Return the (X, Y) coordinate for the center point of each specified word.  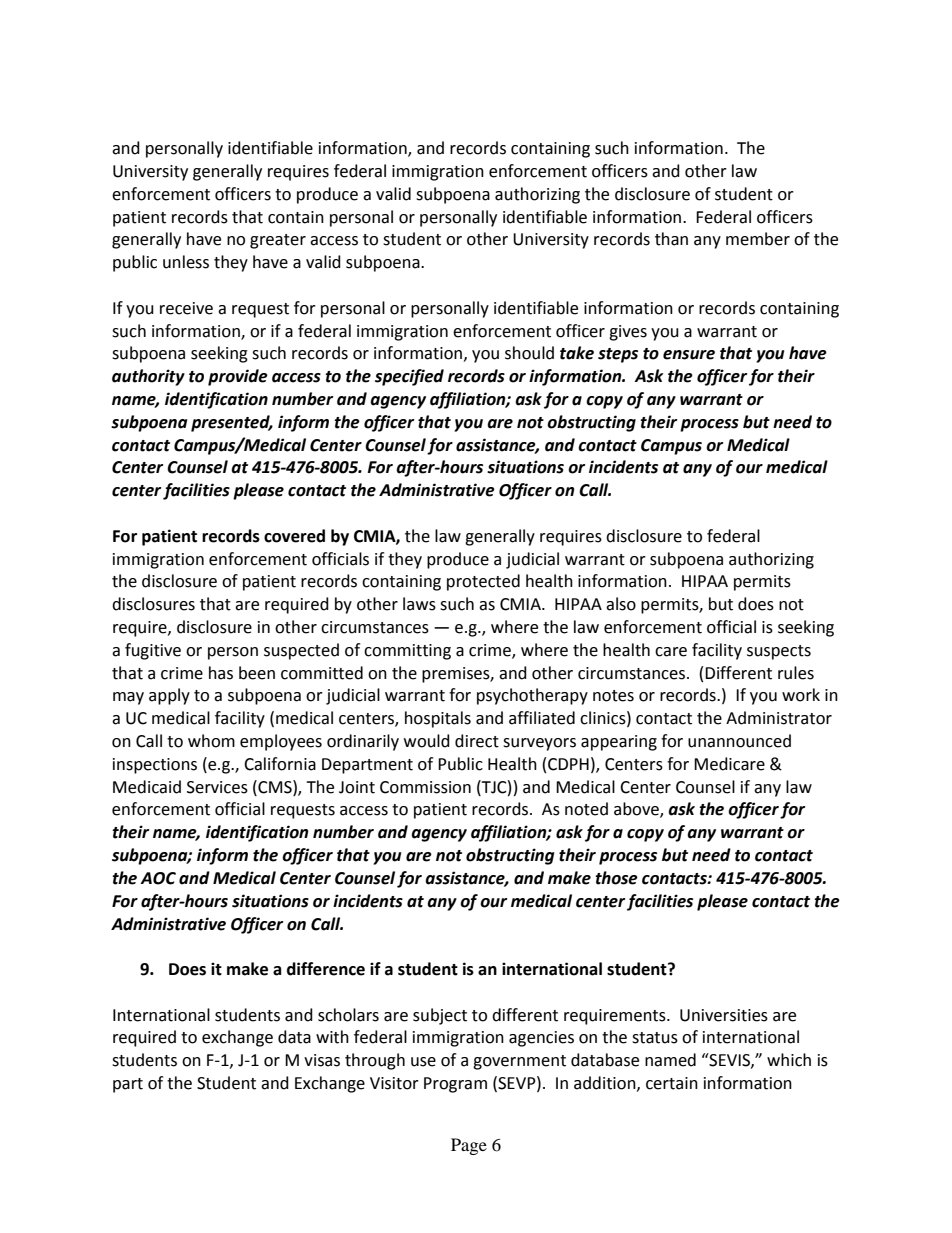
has (221, 673)
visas (322, 1060)
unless (186, 262)
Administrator (779, 718)
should (529, 353)
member (758, 239)
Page (469, 1146)
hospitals (438, 719)
